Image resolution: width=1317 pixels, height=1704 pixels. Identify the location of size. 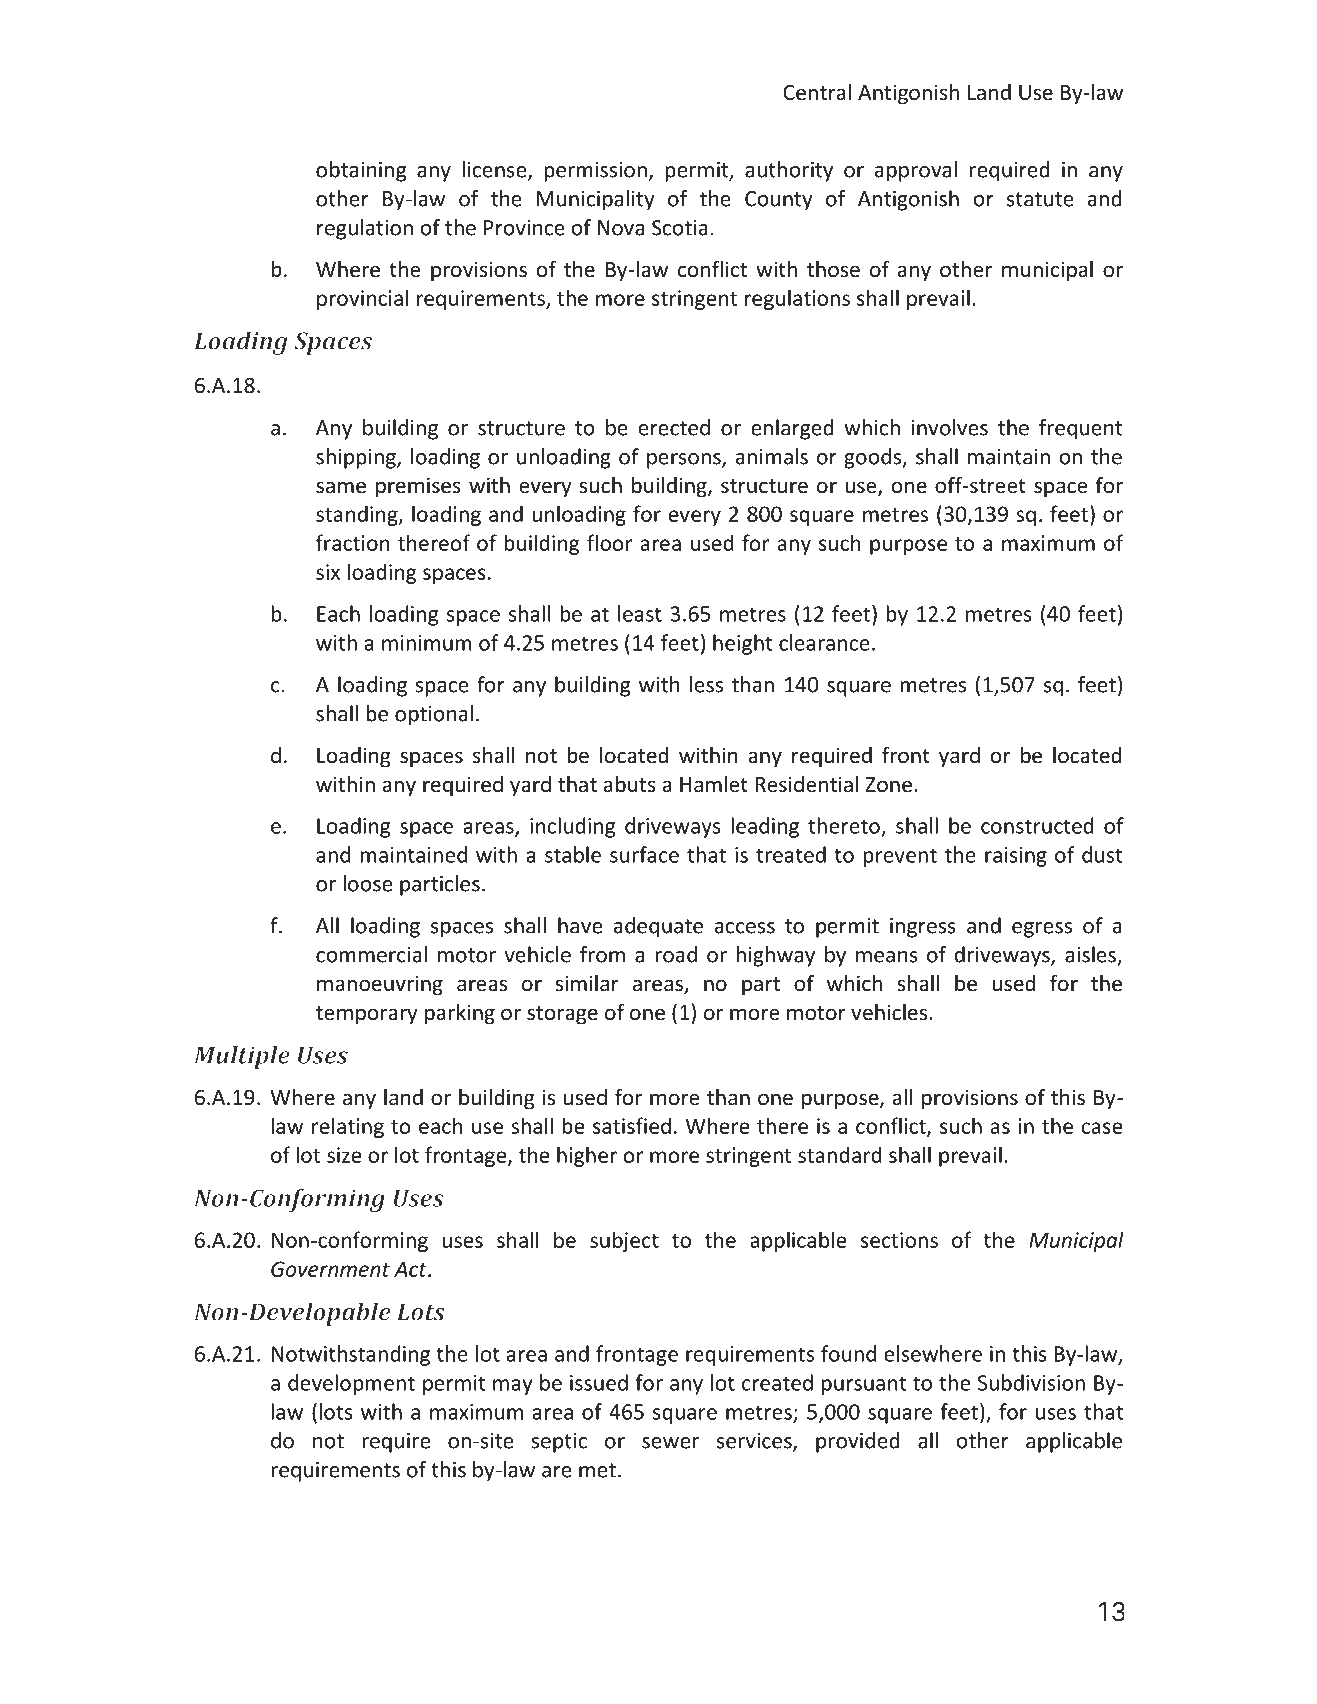
(344, 1155).
